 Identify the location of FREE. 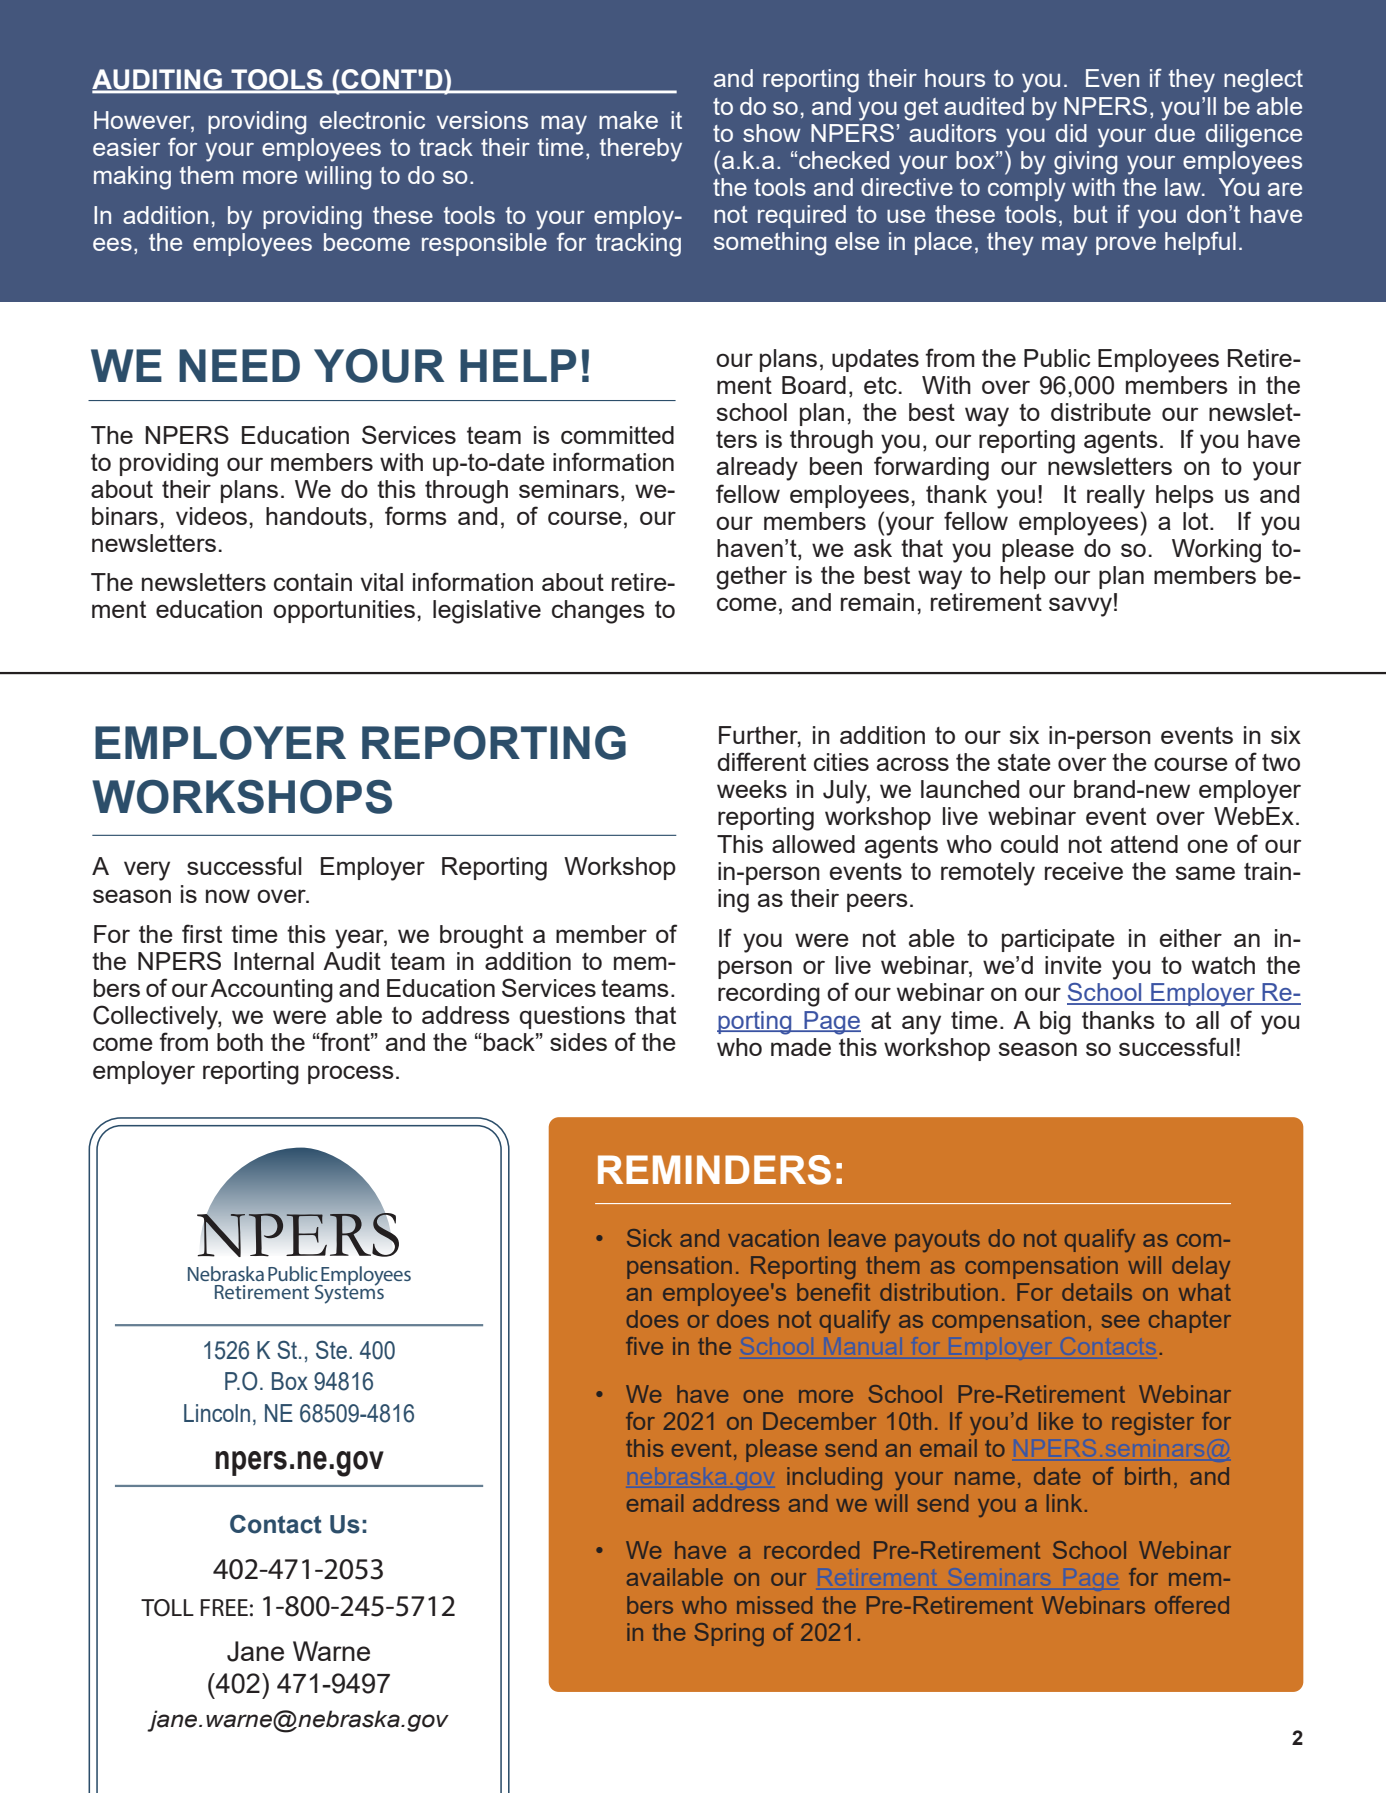
(224, 1607).
